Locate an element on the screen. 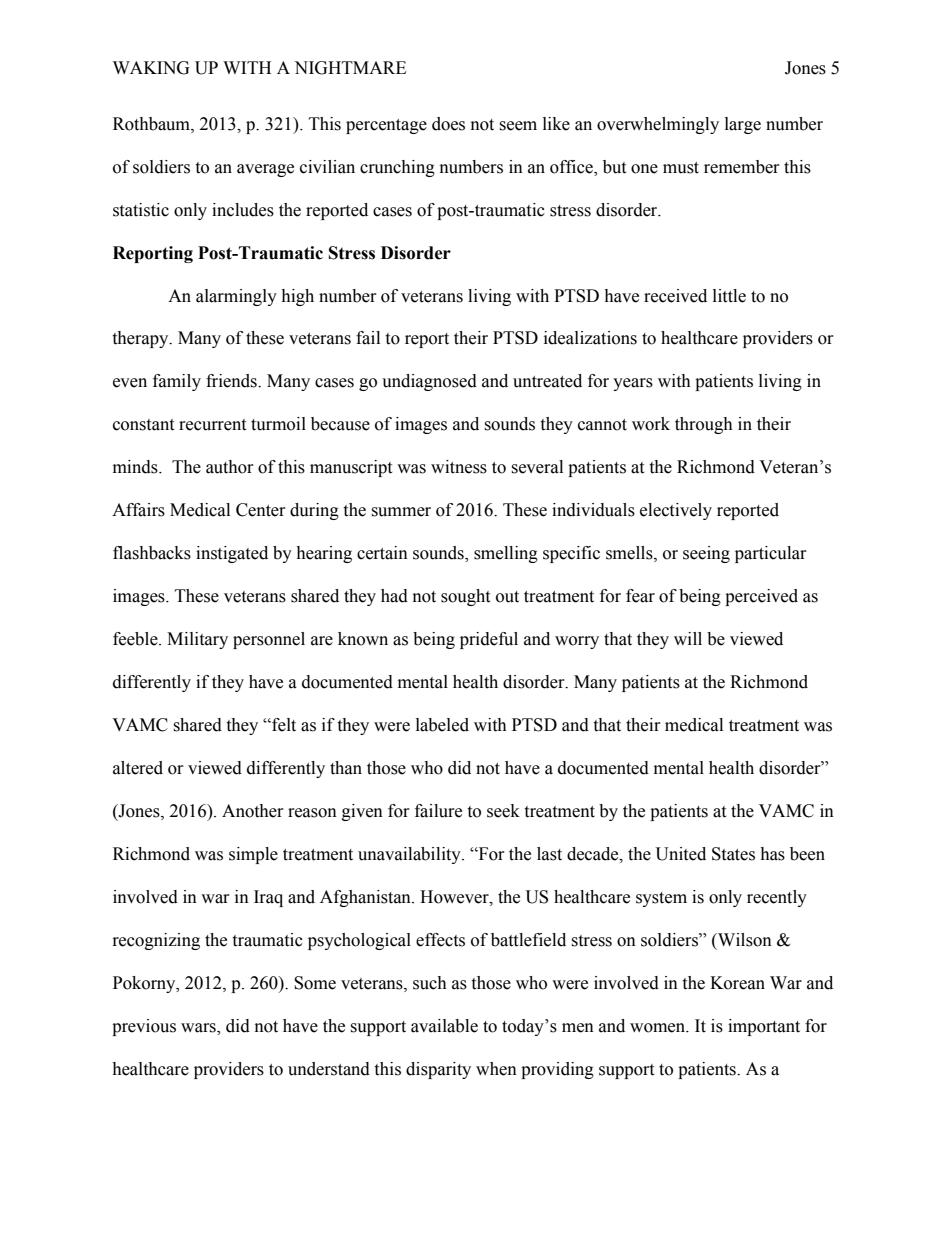 The image size is (952, 1233). does is located at coordinates (448, 124).
